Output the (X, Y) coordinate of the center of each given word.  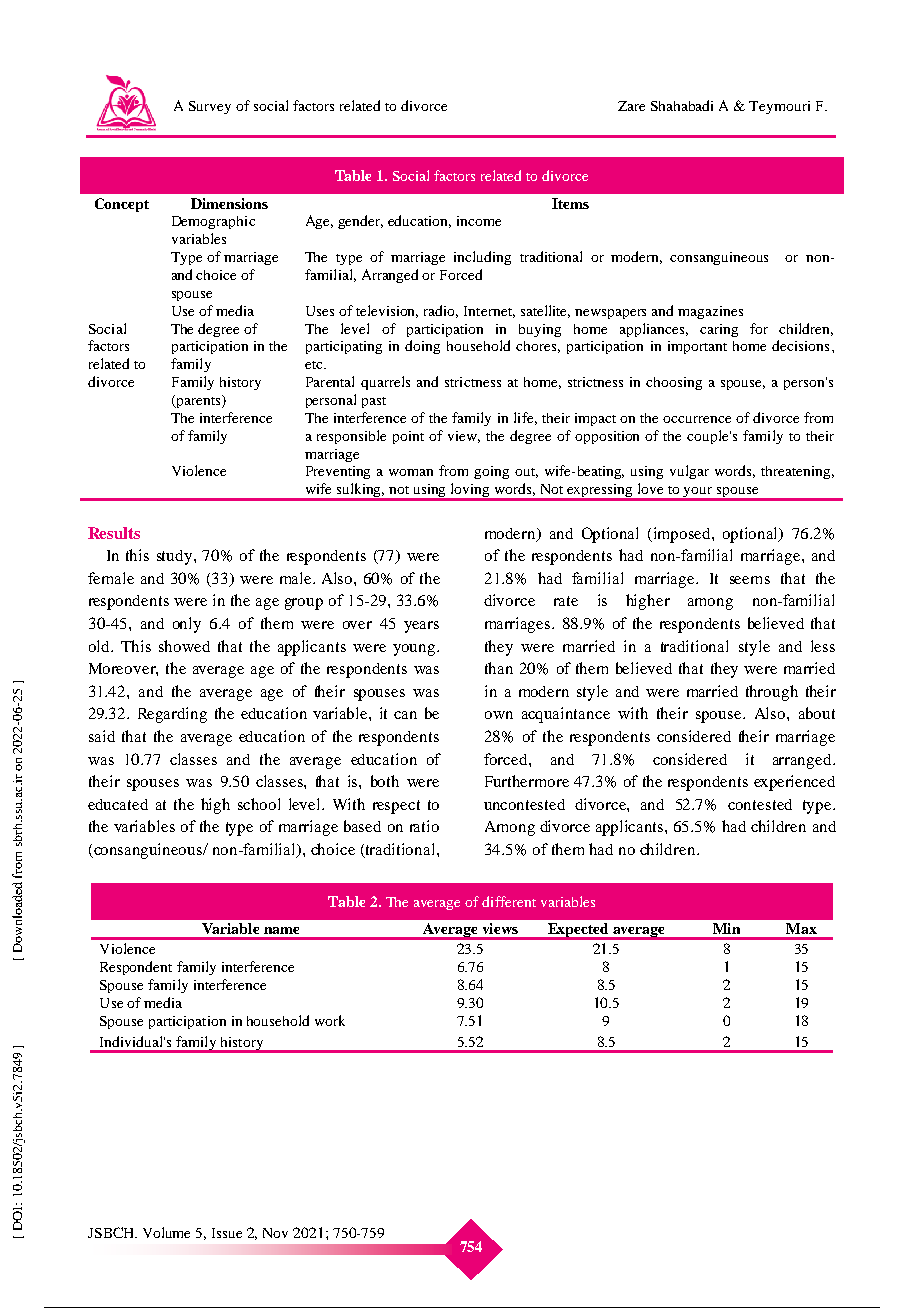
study (176, 557)
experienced (794, 783)
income (479, 221)
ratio (424, 826)
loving (471, 491)
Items (570, 203)
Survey (210, 107)
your (698, 493)
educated (118, 804)
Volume (166, 1232)
